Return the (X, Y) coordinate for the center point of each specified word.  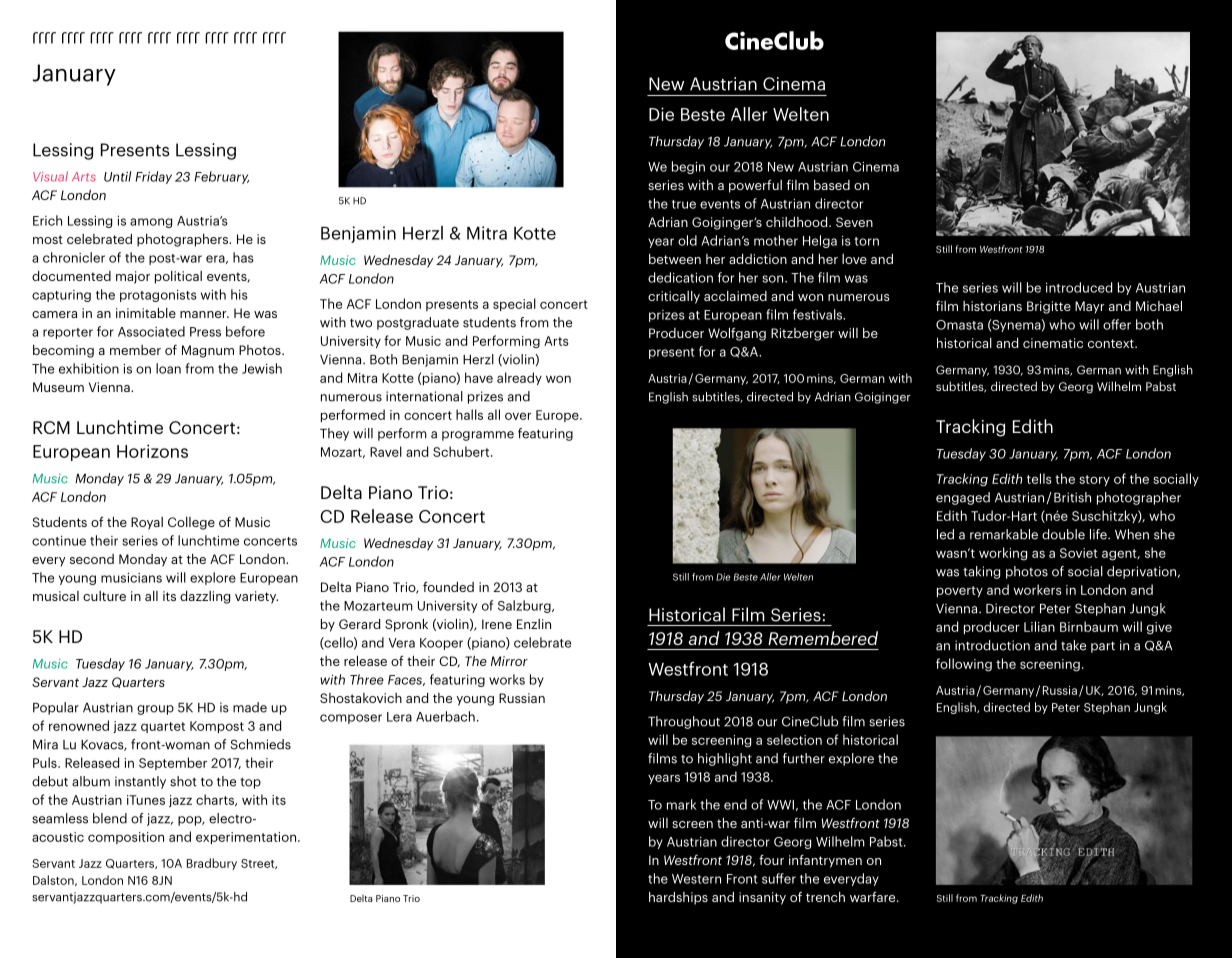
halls (469, 414)
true (684, 204)
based (832, 185)
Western (696, 879)
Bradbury (212, 864)
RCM (51, 427)
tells (1039, 478)
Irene (497, 624)
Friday (153, 177)
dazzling (205, 597)
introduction (992, 645)
